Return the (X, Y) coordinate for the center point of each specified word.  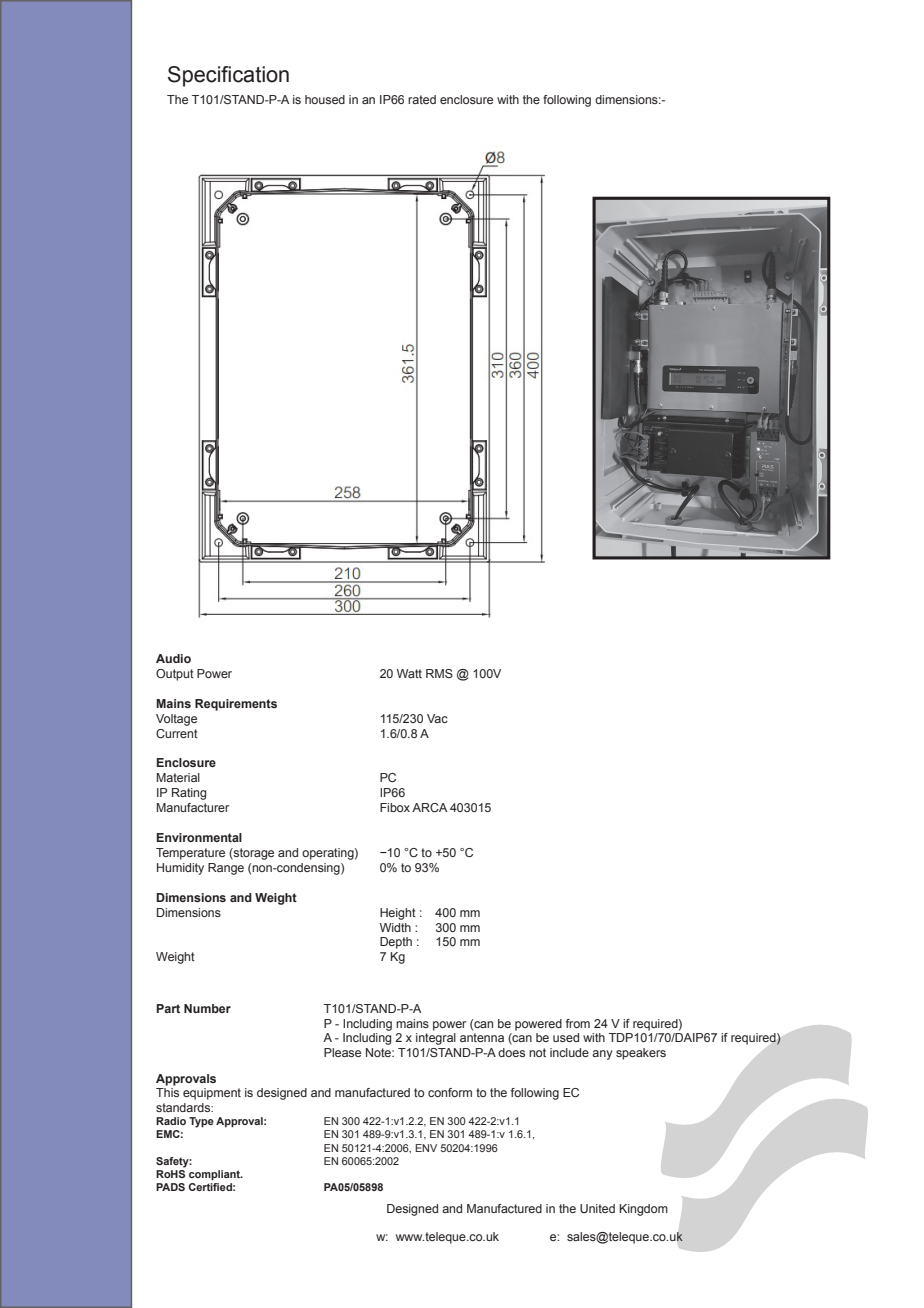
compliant (215, 1175)
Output (175, 675)
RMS (439, 673)
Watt (409, 673)
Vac (437, 718)
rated (422, 99)
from (578, 1023)
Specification (228, 76)
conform (450, 1092)
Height (398, 914)
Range (226, 869)
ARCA (430, 807)
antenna (482, 1037)
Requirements (236, 705)
